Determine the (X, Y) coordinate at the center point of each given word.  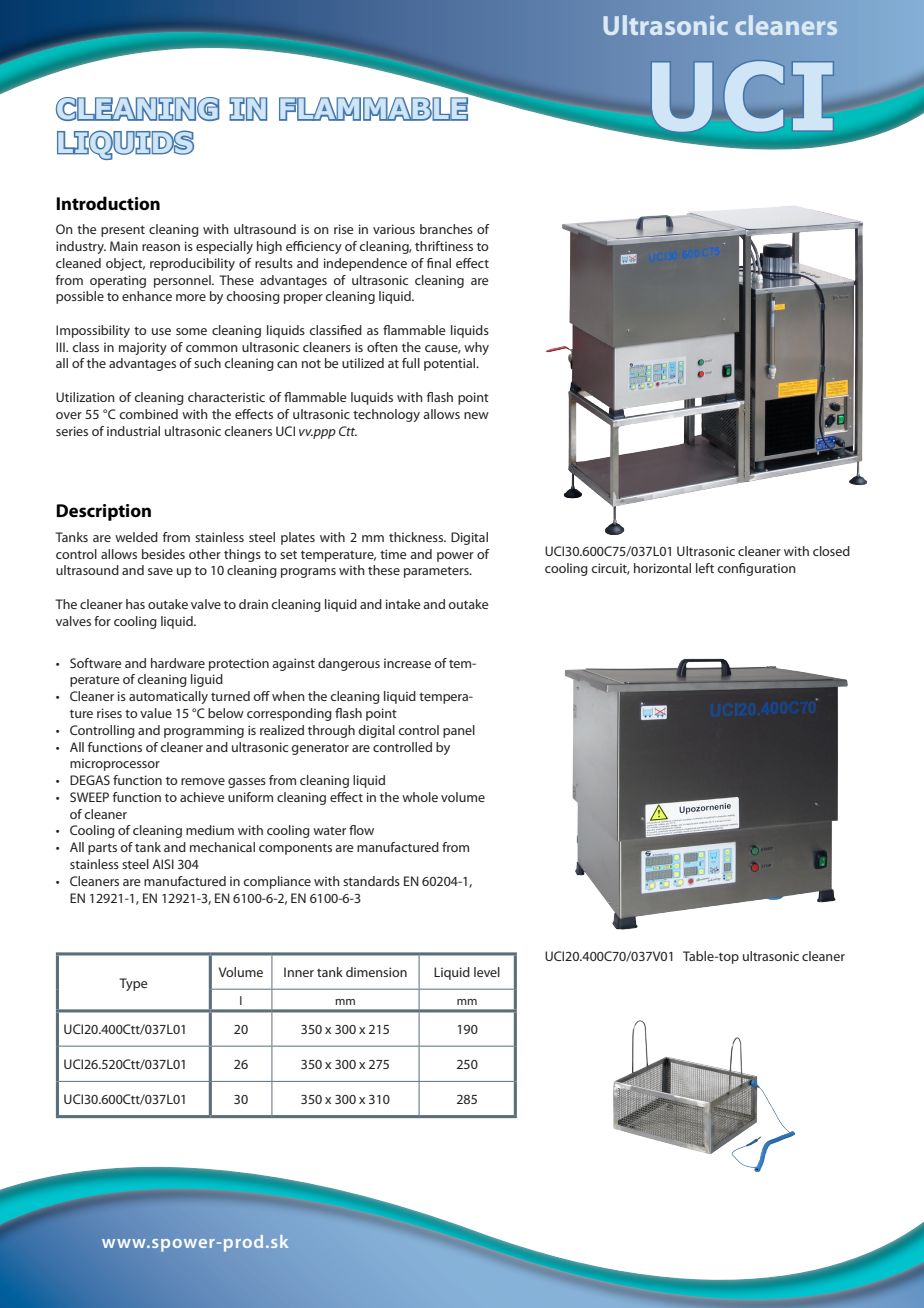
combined (148, 414)
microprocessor (115, 764)
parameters (437, 572)
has (135, 604)
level (487, 972)
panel (459, 731)
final (439, 263)
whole (420, 797)
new (476, 415)
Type (133, 984)
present (123, 231)
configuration (756, 569)
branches (446, 229)
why (476, 348)
